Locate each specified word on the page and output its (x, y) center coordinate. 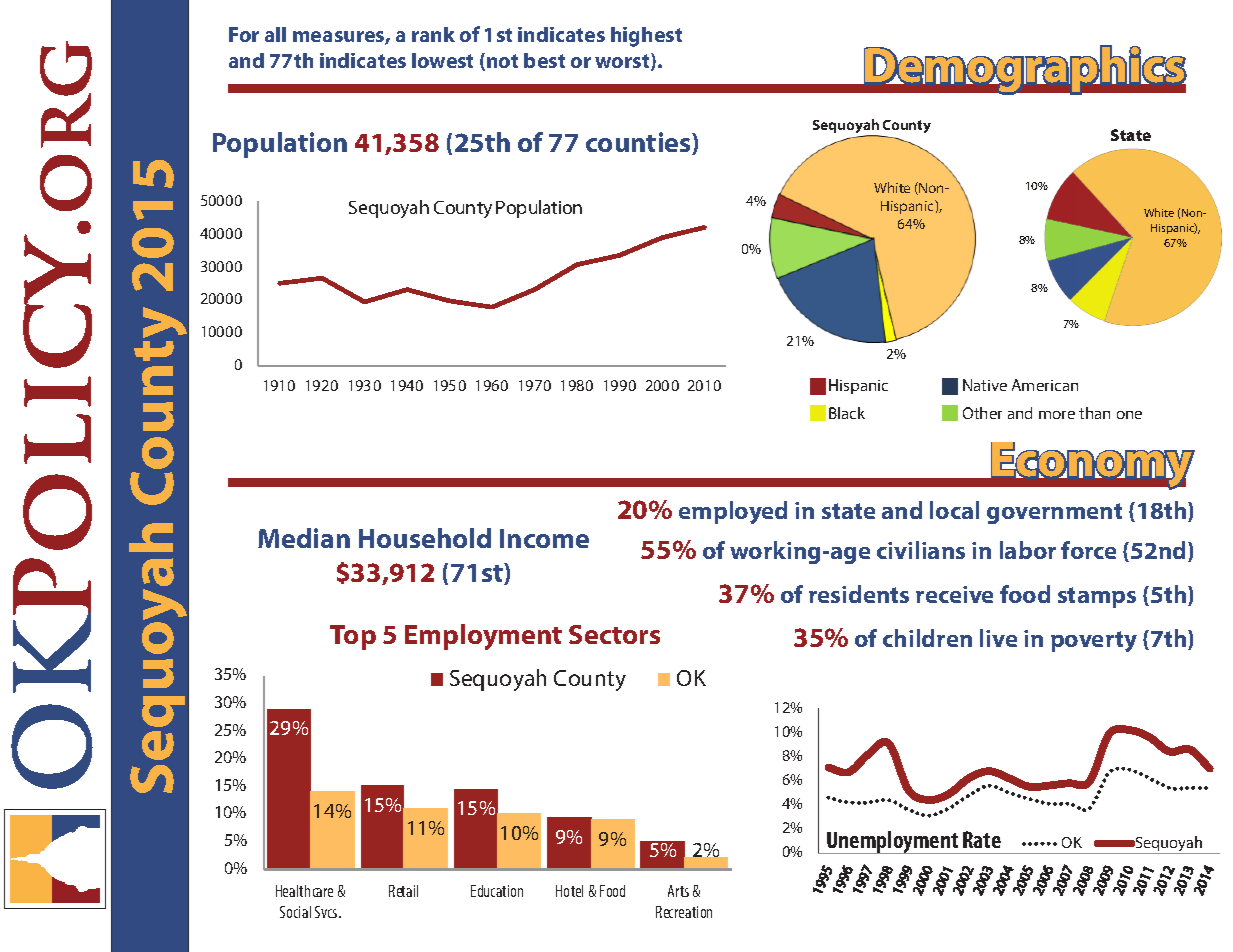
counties (639, 143)
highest (646, 37)
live (998, 638)
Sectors (614, 634)
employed (733, 512)
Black (847, 413)
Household (425, 538)
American (1045, 385)
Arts (678, 891)
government (1054, 513)
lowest (442, 60)
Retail (403, 891)
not (502, 61)
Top (353, 637)
